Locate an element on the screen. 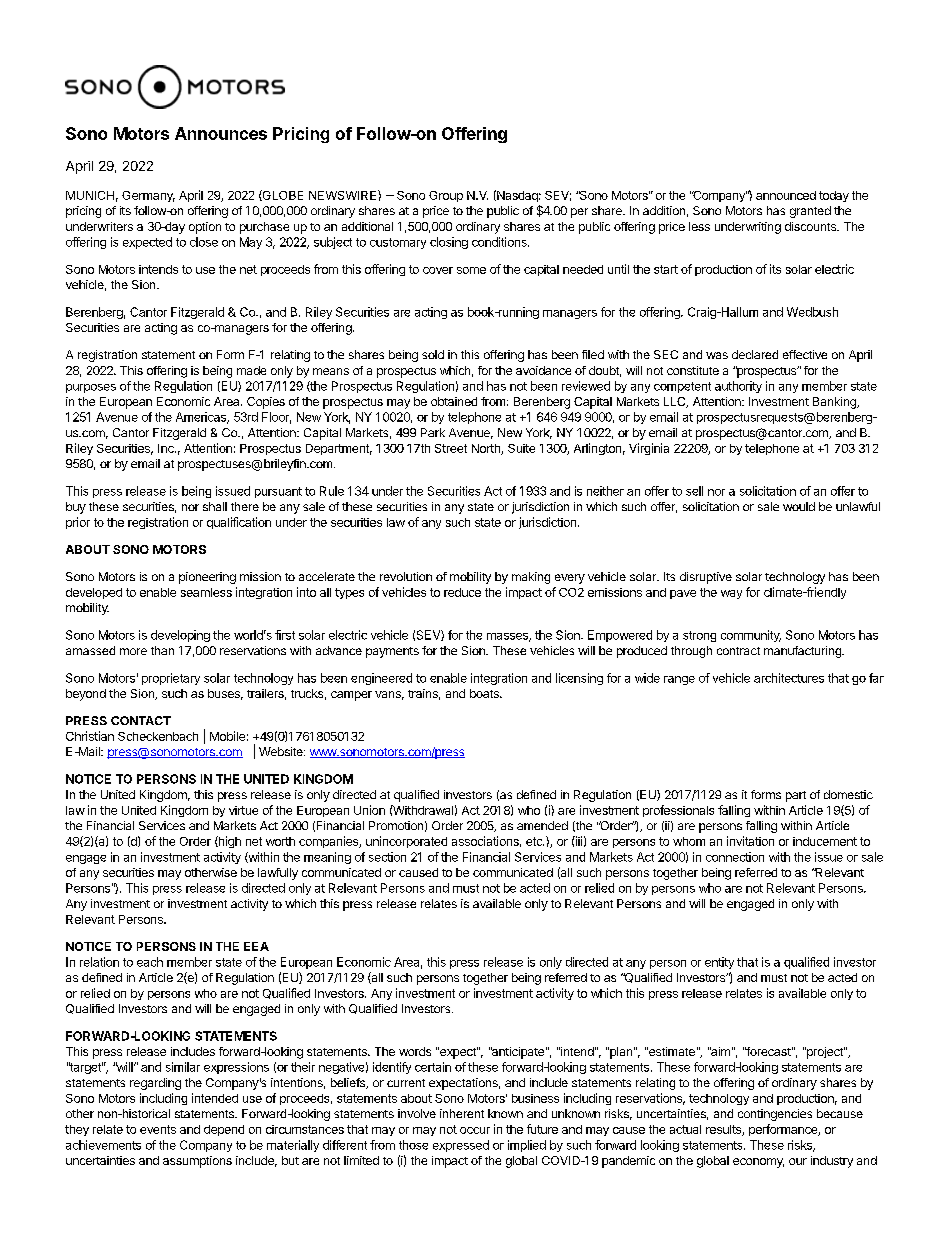 The width and height of the screenshot is (952, 1233). North is located at coordinates (487, 449).
